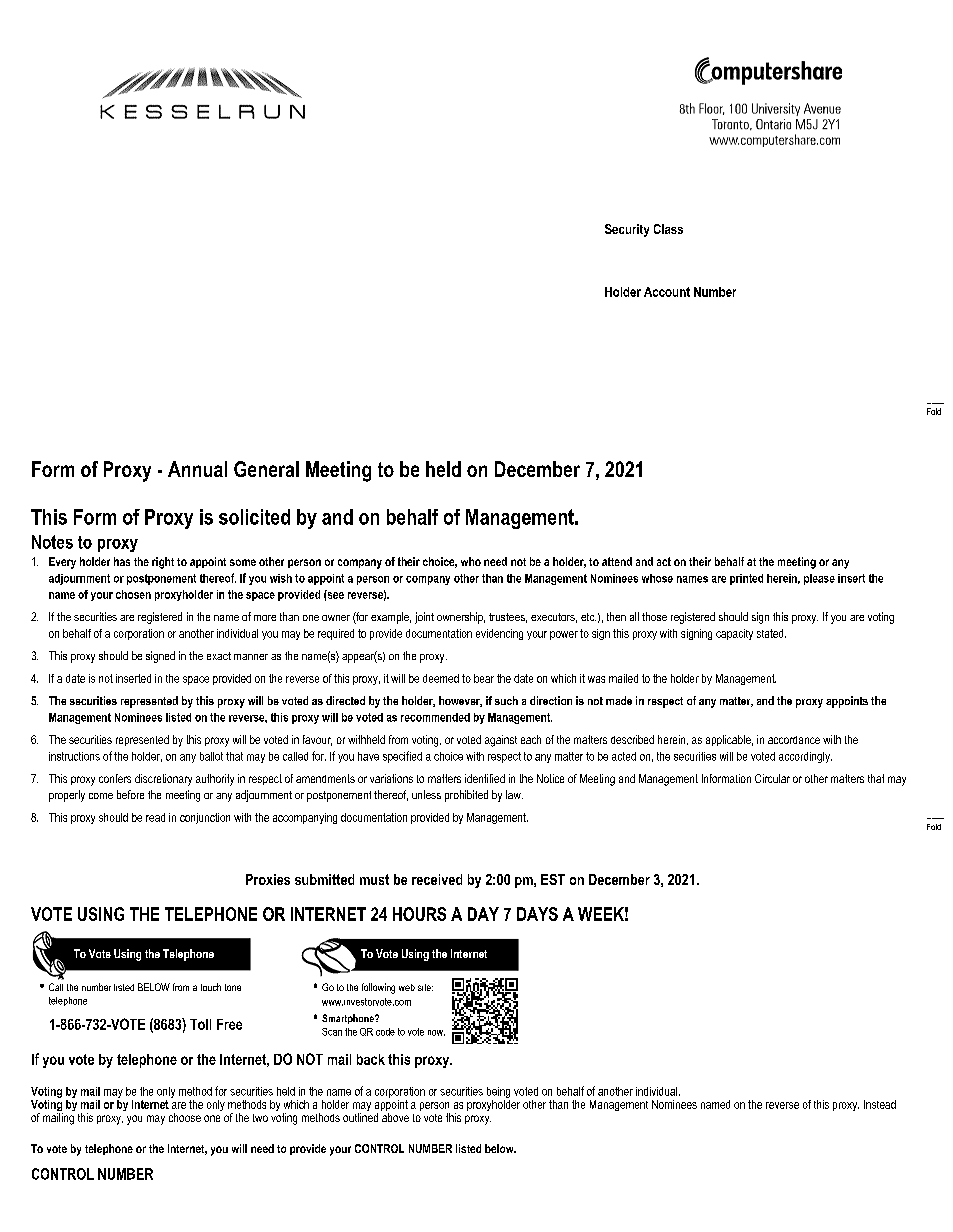 The height and width of the screenshot is (1232, 953). What do you see at coordinates (197, 469) in the screenshot?
I see `Annual` at bounding box center [197, 469].
